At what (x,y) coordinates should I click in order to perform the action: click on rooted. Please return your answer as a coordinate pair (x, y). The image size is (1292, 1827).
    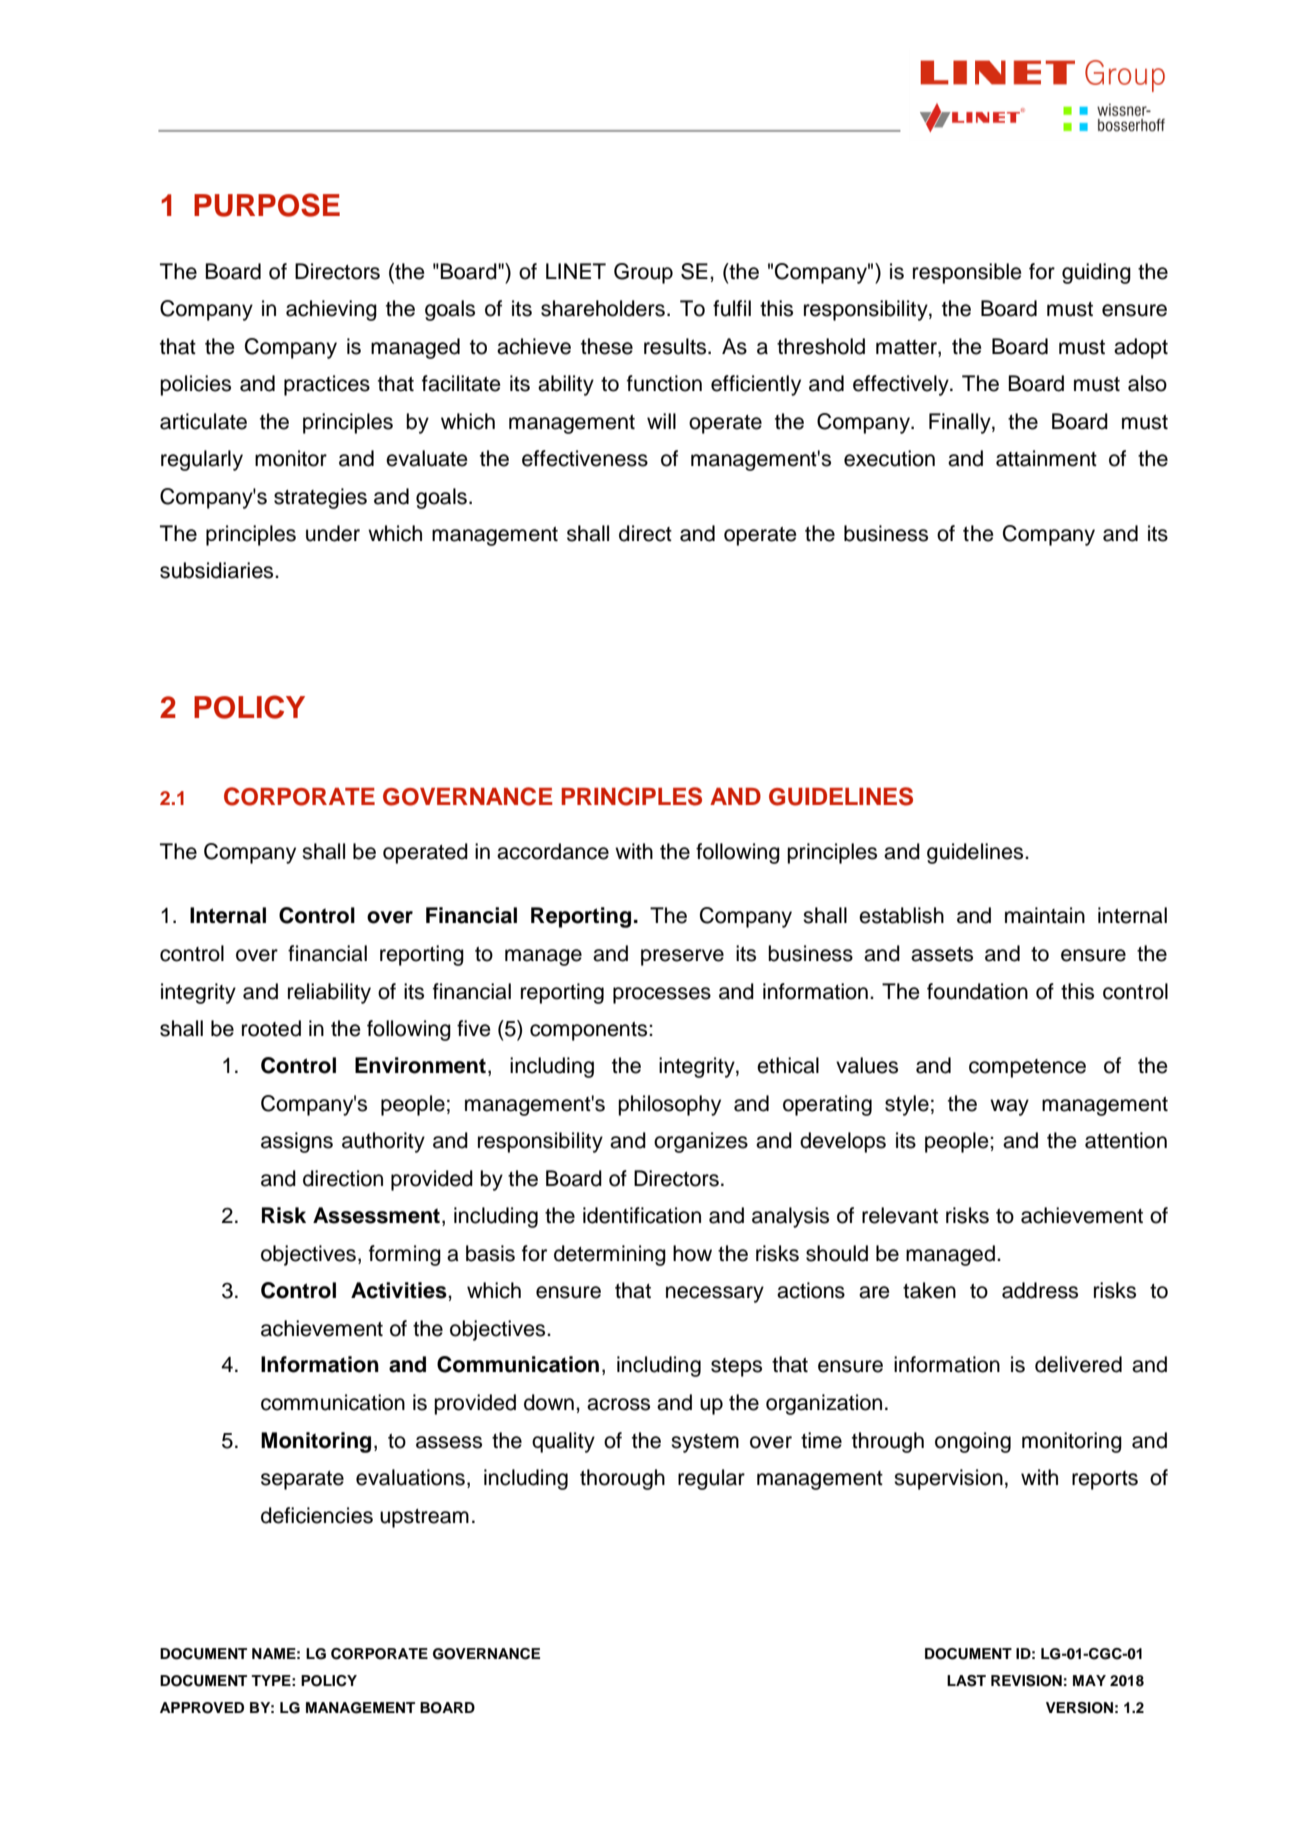
    Looking at the image, I should click on (271, 1028).
